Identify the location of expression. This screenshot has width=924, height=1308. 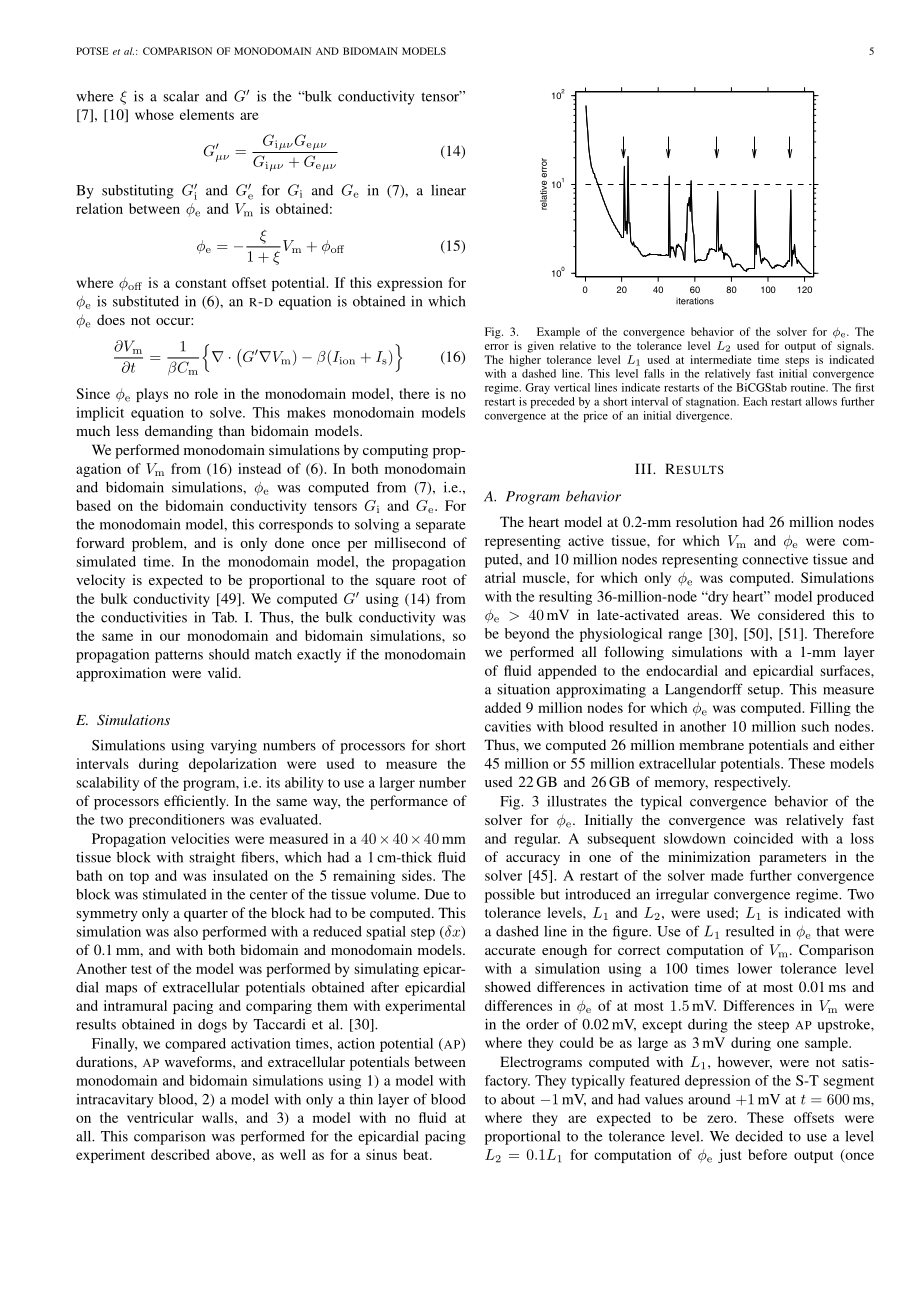
(410, 284).
